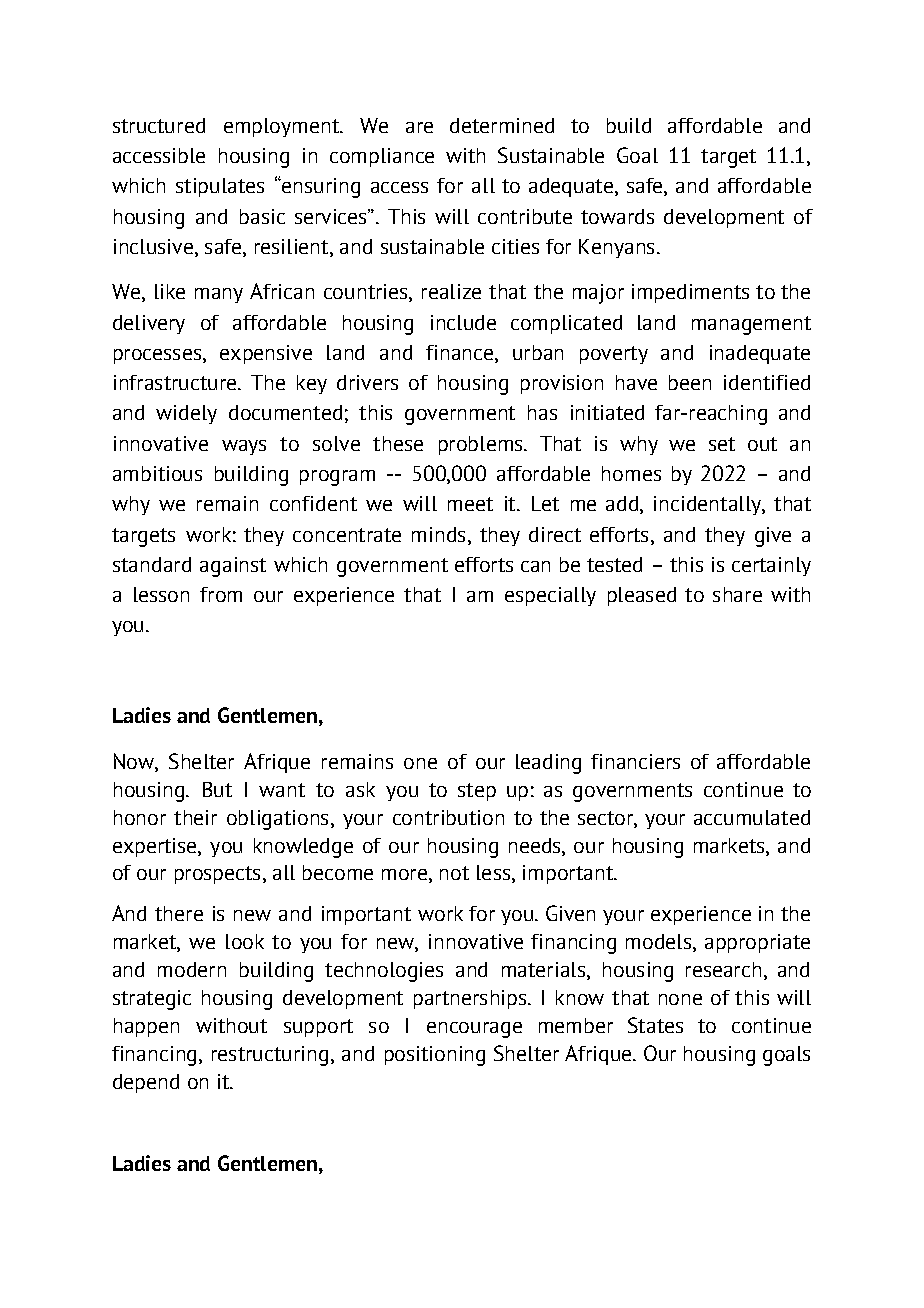 This screenshot has width=924, height=1308. Describe the element at coordinates (448, 817) in the screenshot. I see `contribution` at that location.
